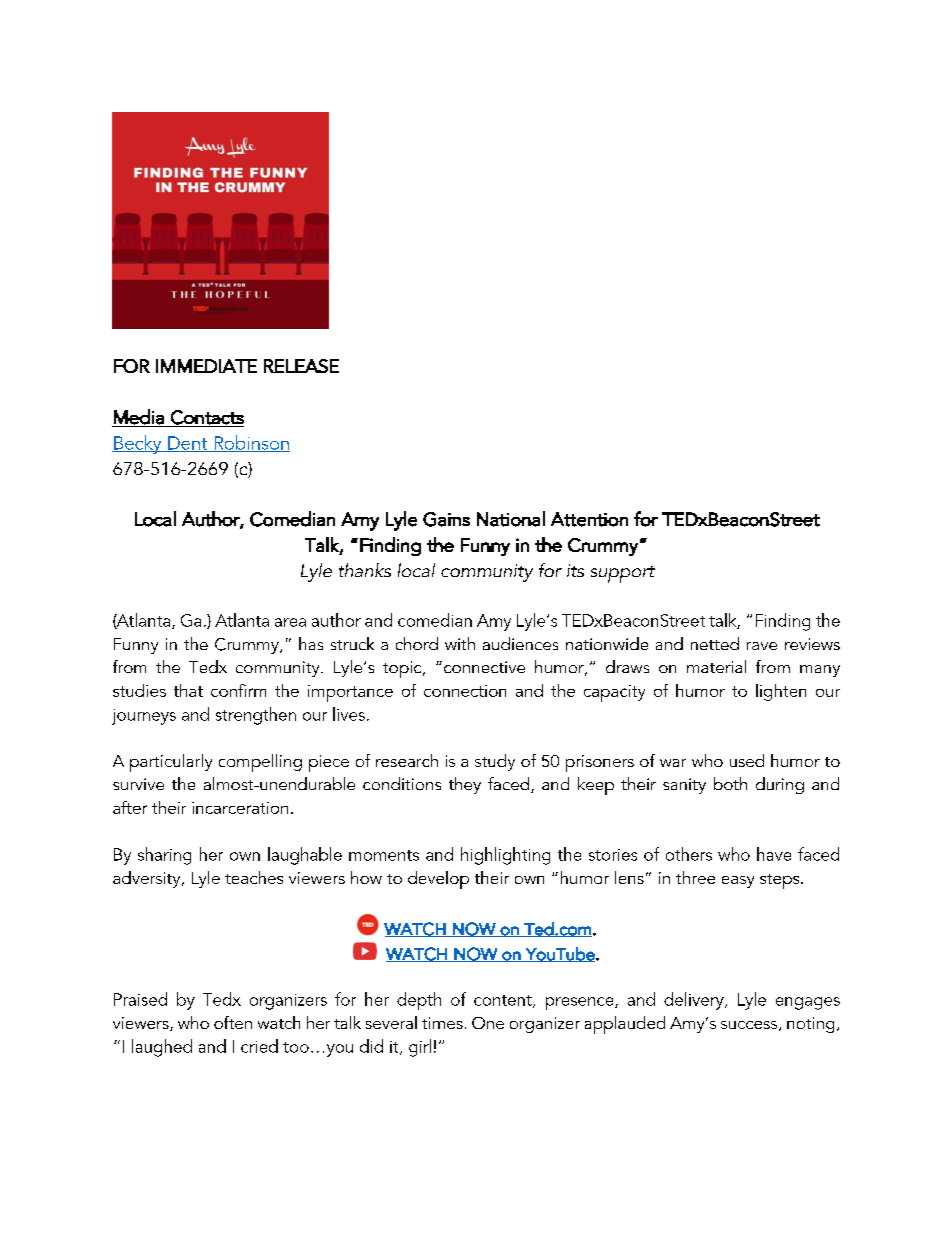 This screenshot has height=1233, width=952. Describe the element at coordinates (233, 1022) in the screenshot. I see `often` at that location.
